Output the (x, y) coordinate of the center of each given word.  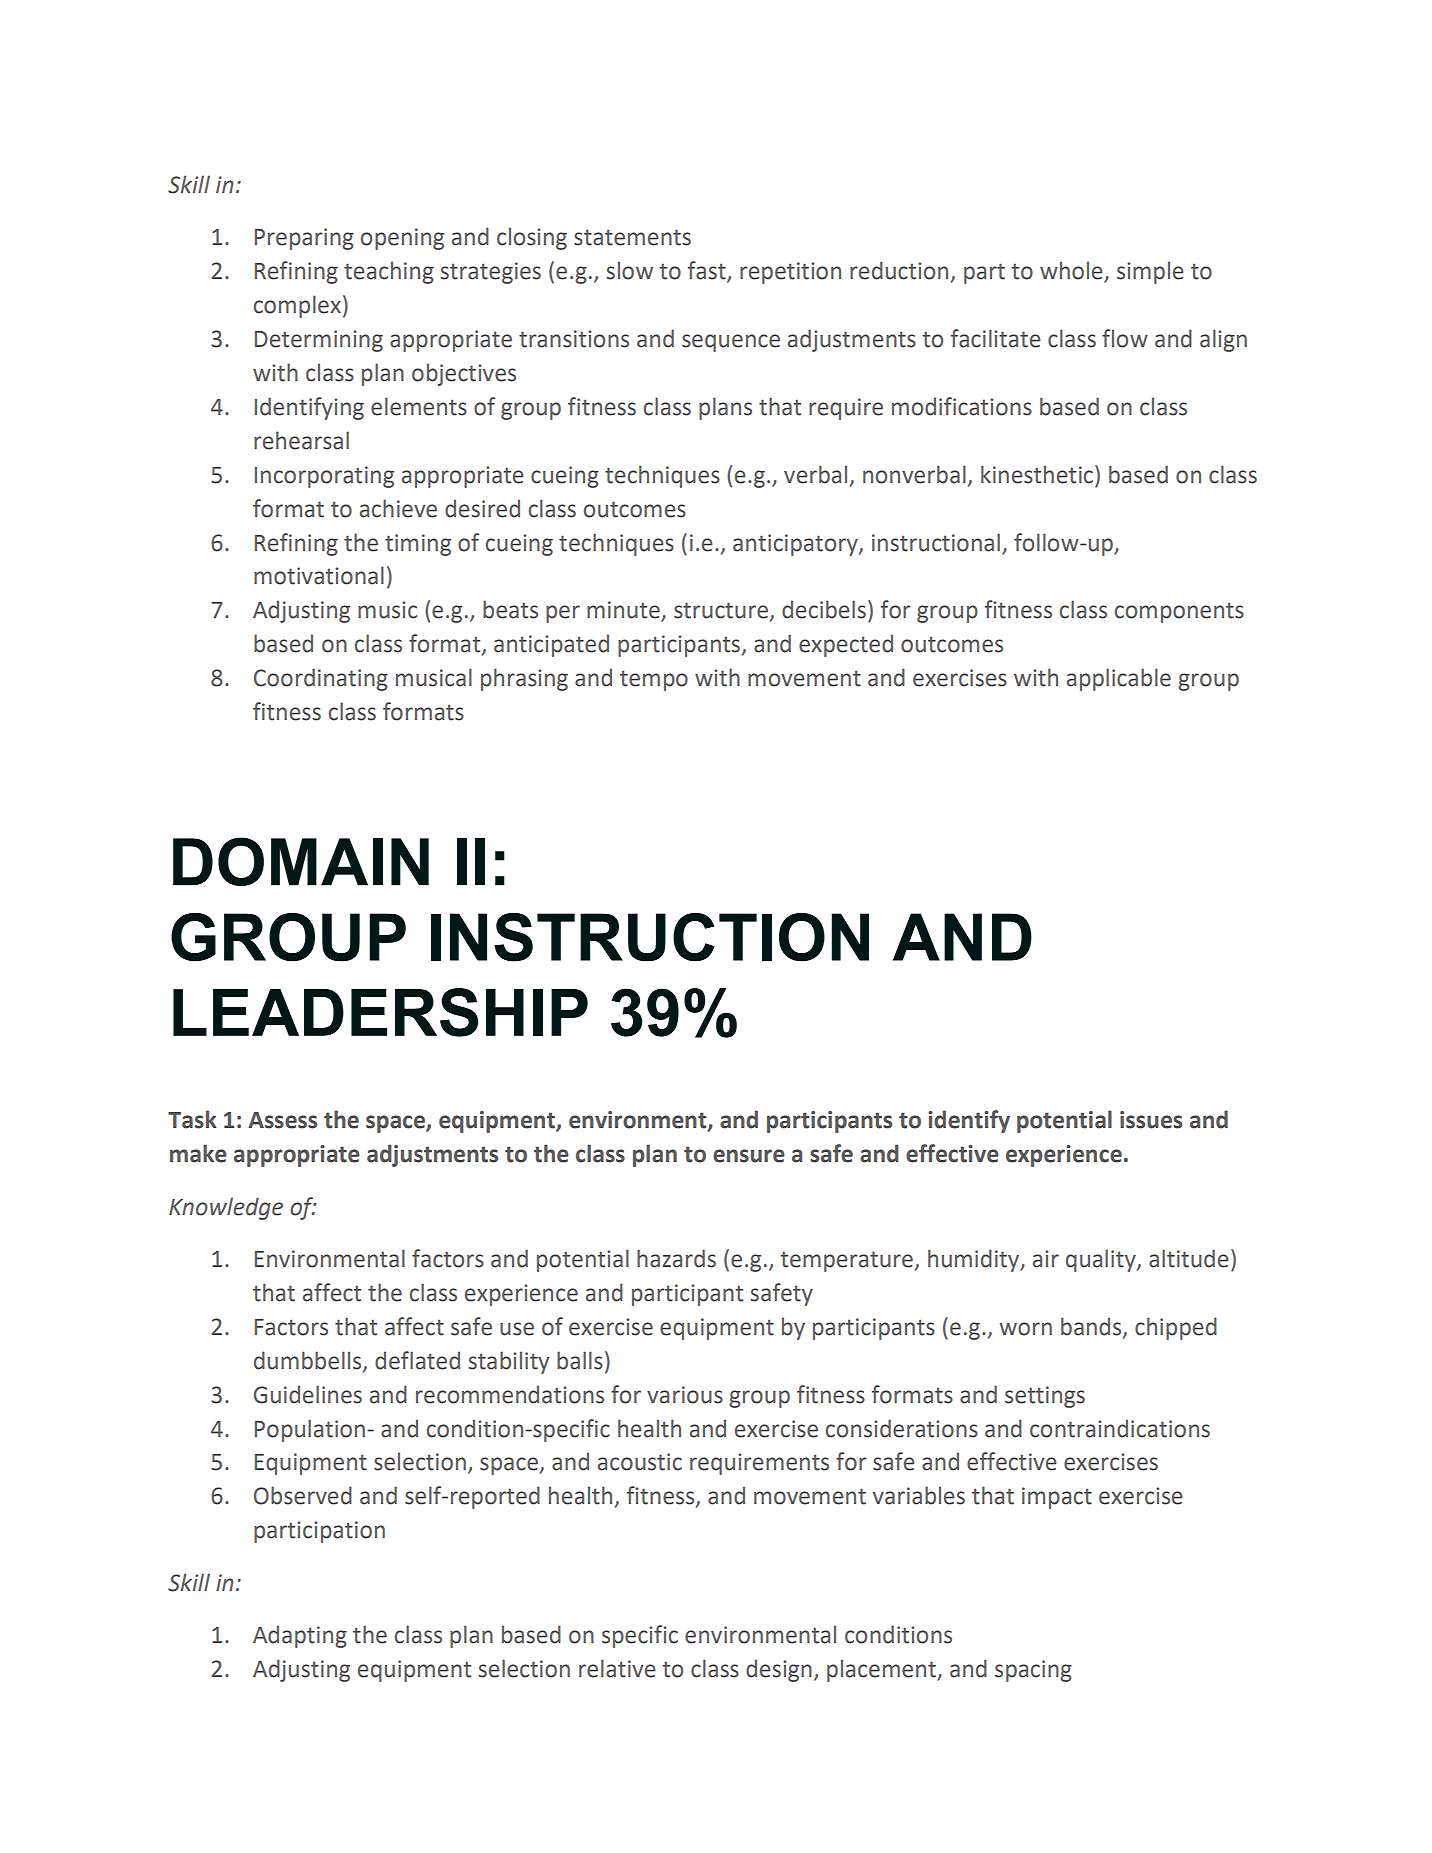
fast (708, 271)
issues (1151, 1120)
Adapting (300, 1636)
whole (1072, 271)
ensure (749, 1156)
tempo (654, 680)
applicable (1119, 679)
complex (297, 306)
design (779, 1670)
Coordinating (321, 679)
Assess (282, 1120)
